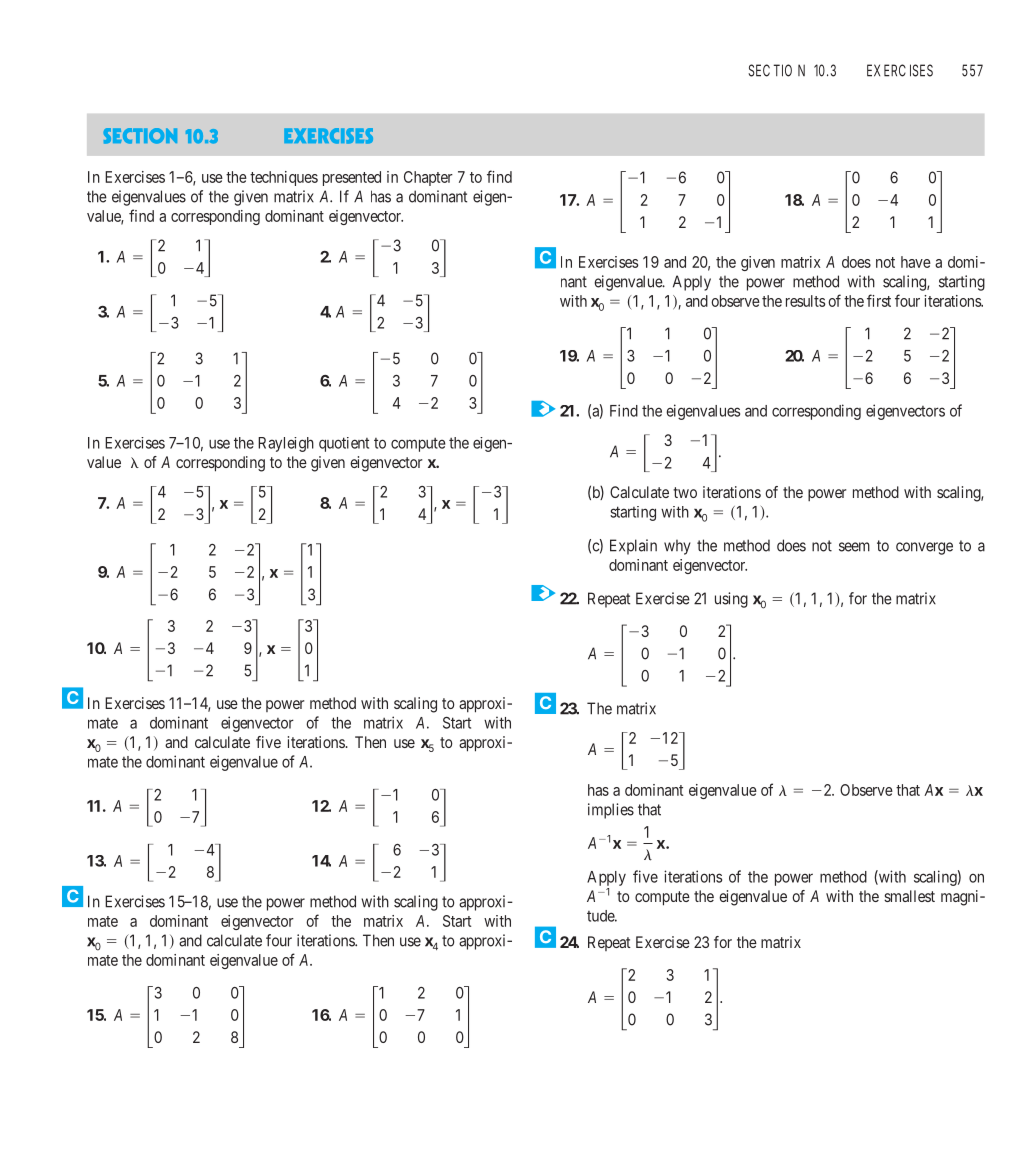  I want to click on implies, so click(611, 811).
